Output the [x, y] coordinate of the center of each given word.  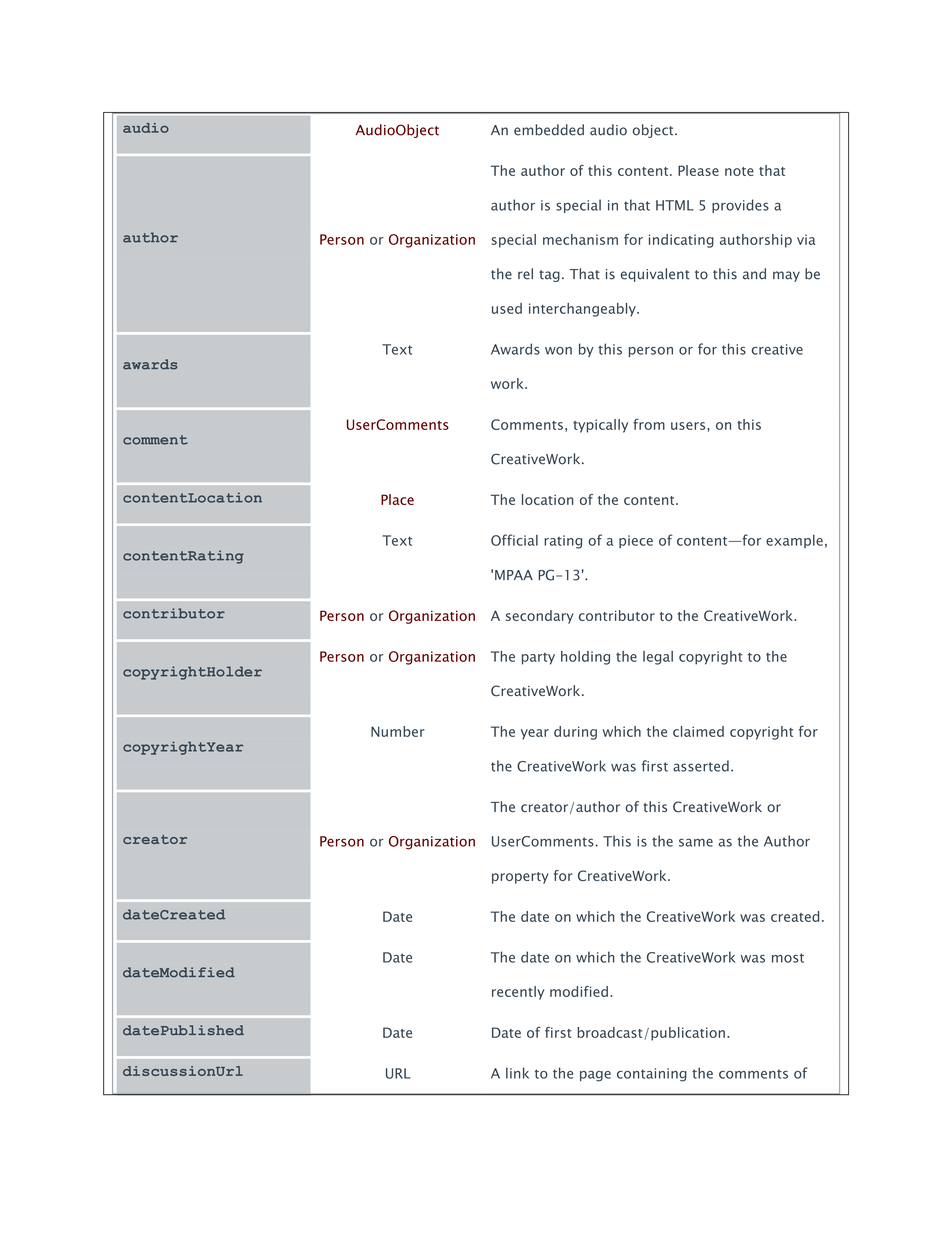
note [739, 171]
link [517, 1073]
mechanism [580, 239]
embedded [549, 130]
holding [585, 658]
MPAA [514, 575]
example [794, 541]
